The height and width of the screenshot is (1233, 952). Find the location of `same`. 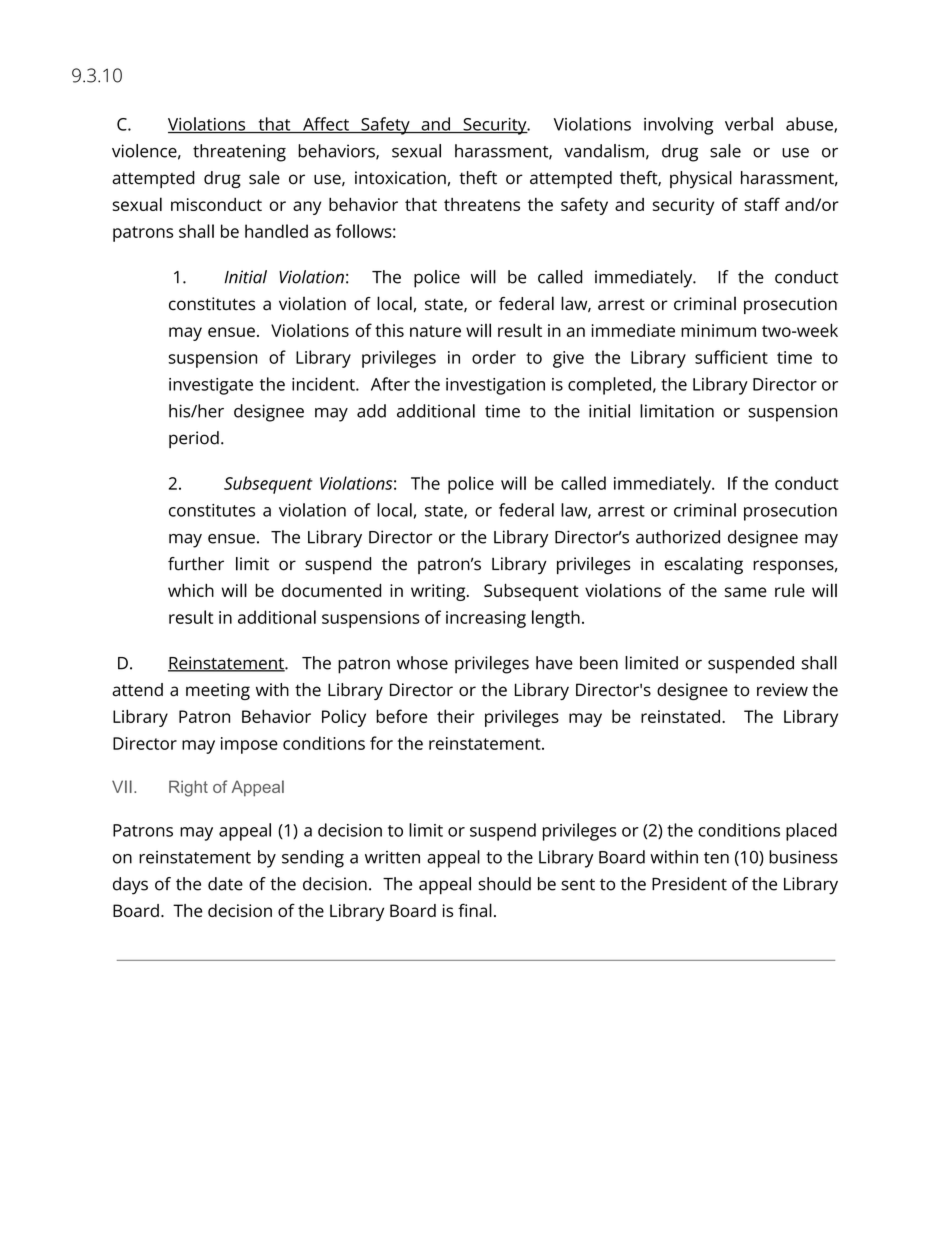

same is located at coordinates (746, 592).
